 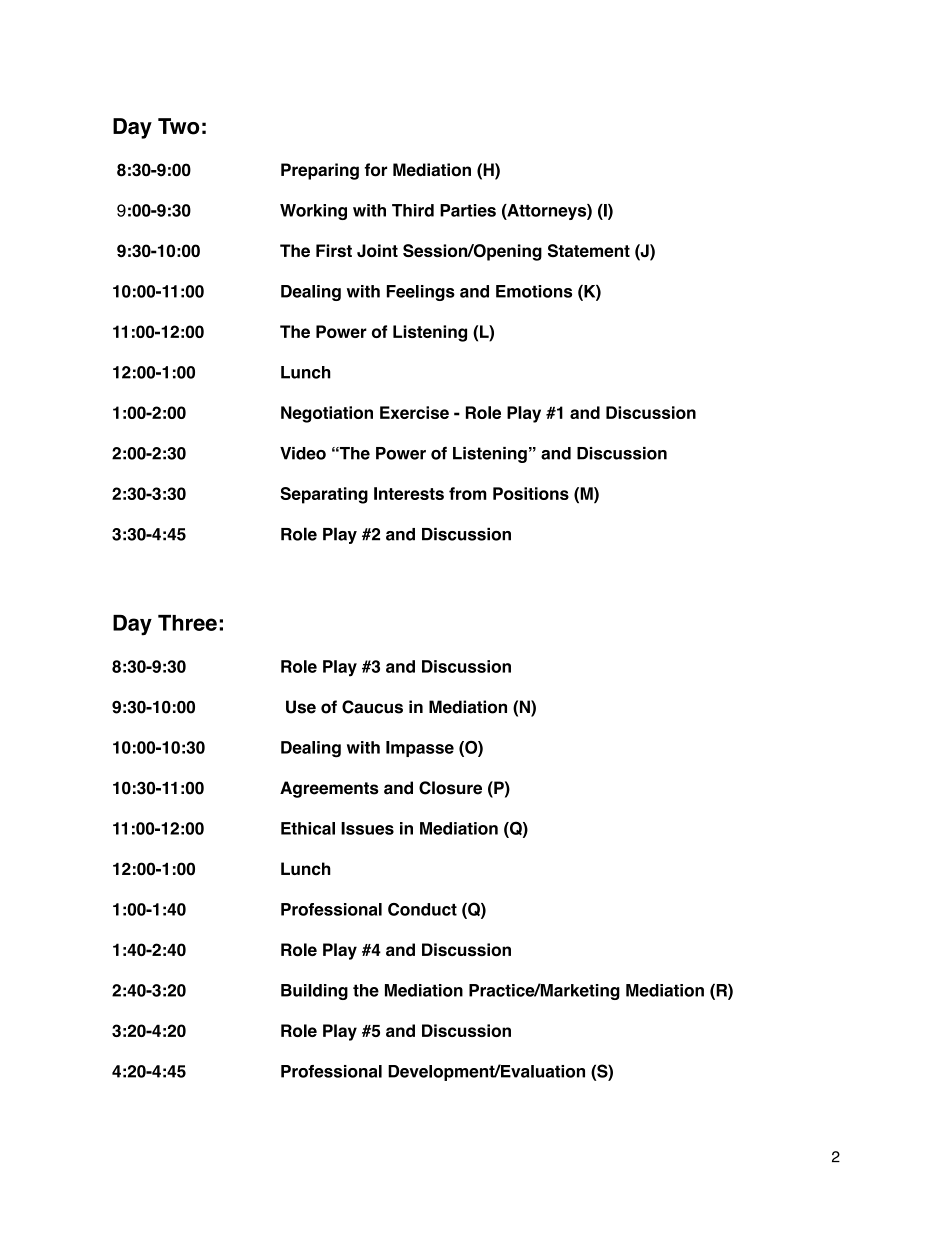 I want to click on Closure, so click(x=450, y=788).
